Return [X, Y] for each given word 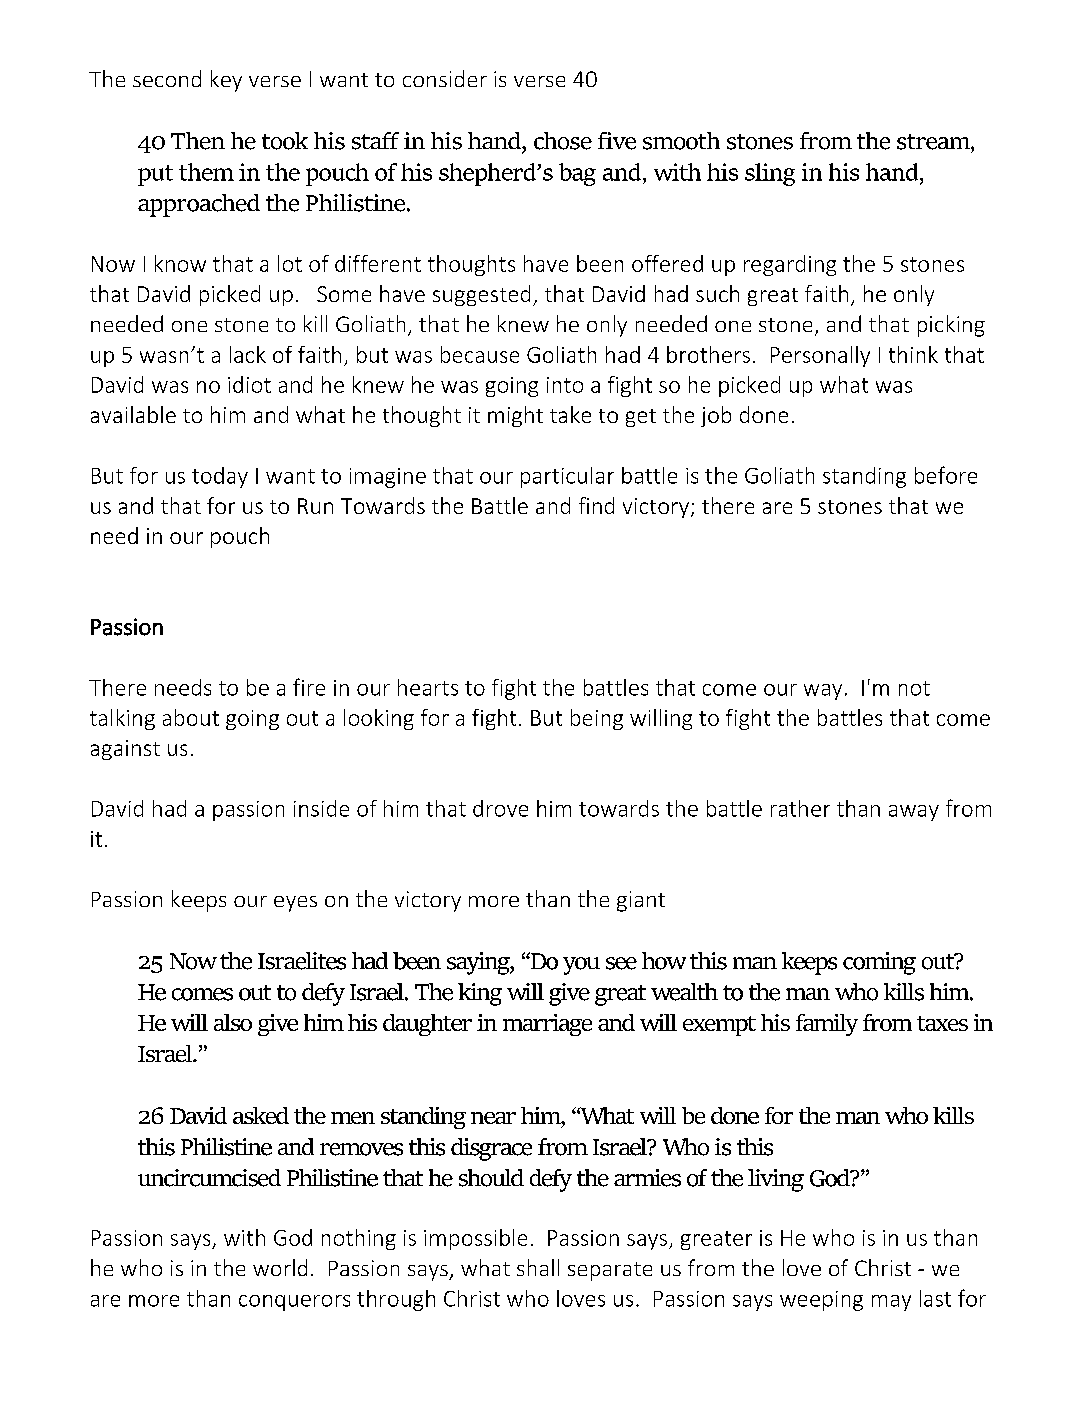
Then [198, 141]
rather [800, 808]
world [280, 1267]
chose [563, 141]
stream [934, 142]
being [597, 719]
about [191, 717]
